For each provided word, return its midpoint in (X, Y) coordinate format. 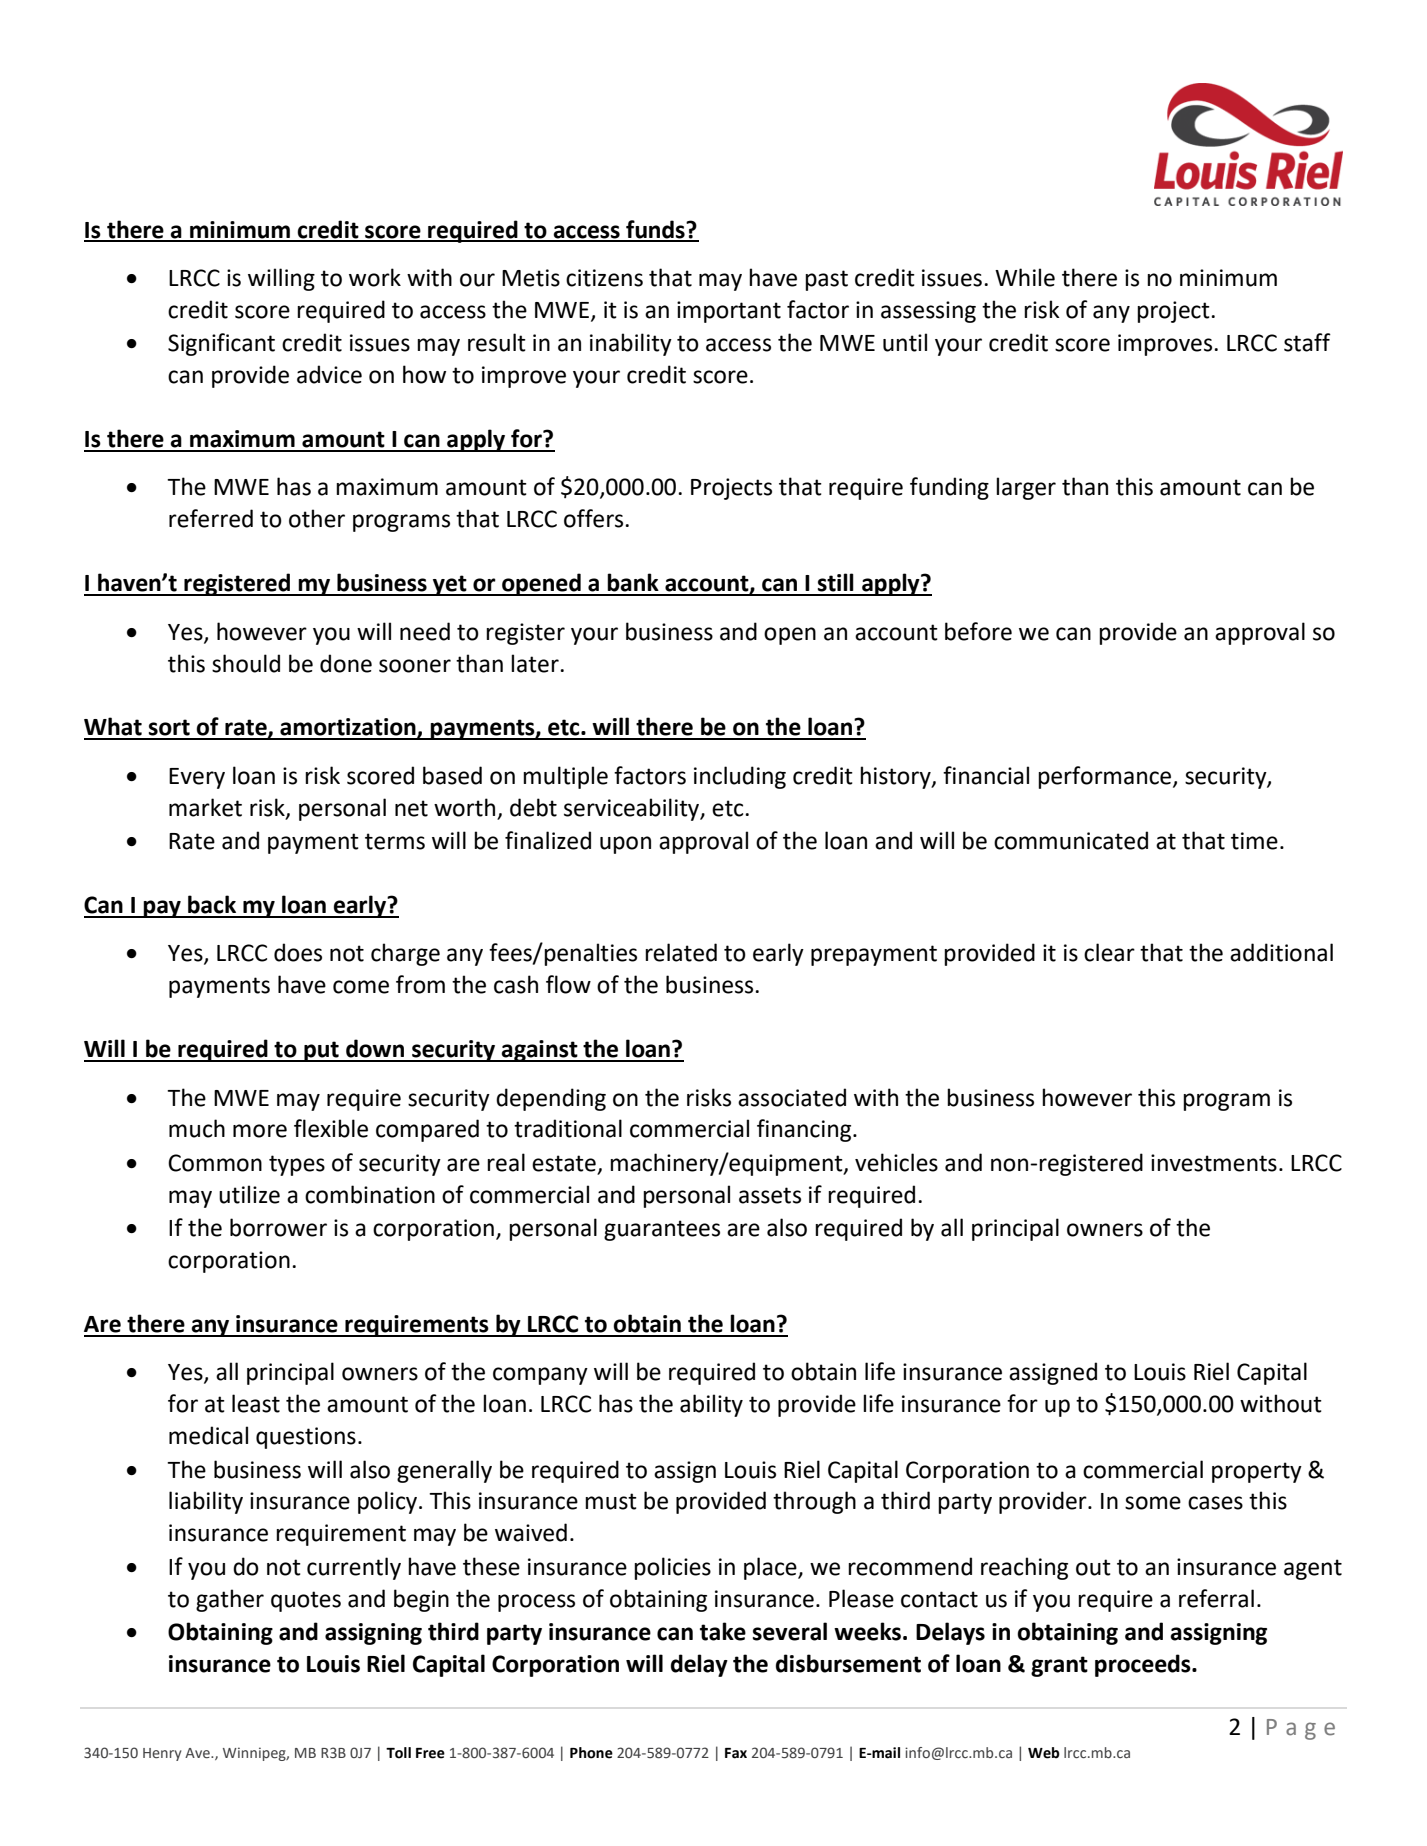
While (1025, 277)
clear (1109, 952)
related (681, 952)
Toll (398, 1753)
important (729, 312)
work (375, 277)
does (298, 952)
